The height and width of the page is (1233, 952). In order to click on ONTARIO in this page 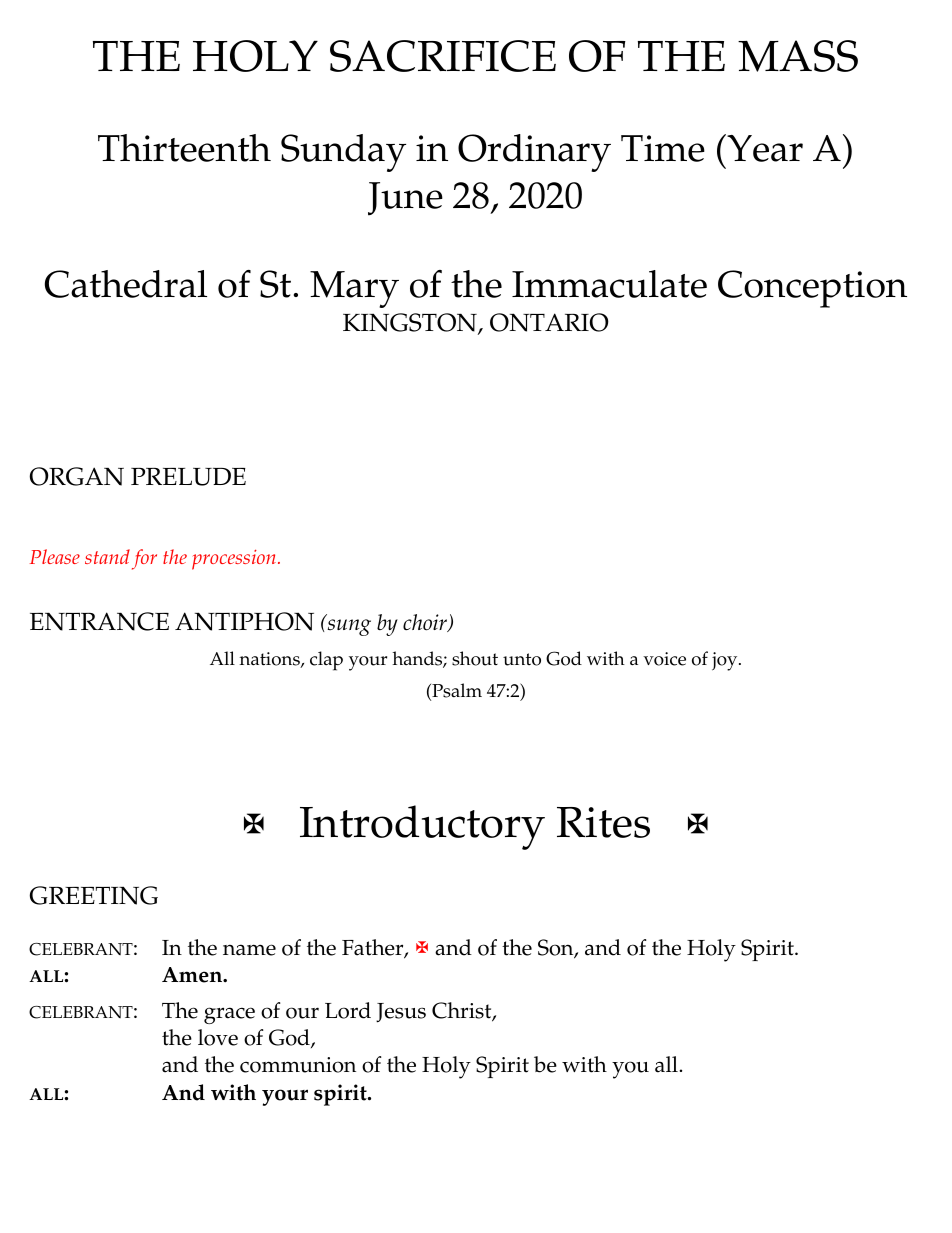, I will do `click(549, 322)`.
